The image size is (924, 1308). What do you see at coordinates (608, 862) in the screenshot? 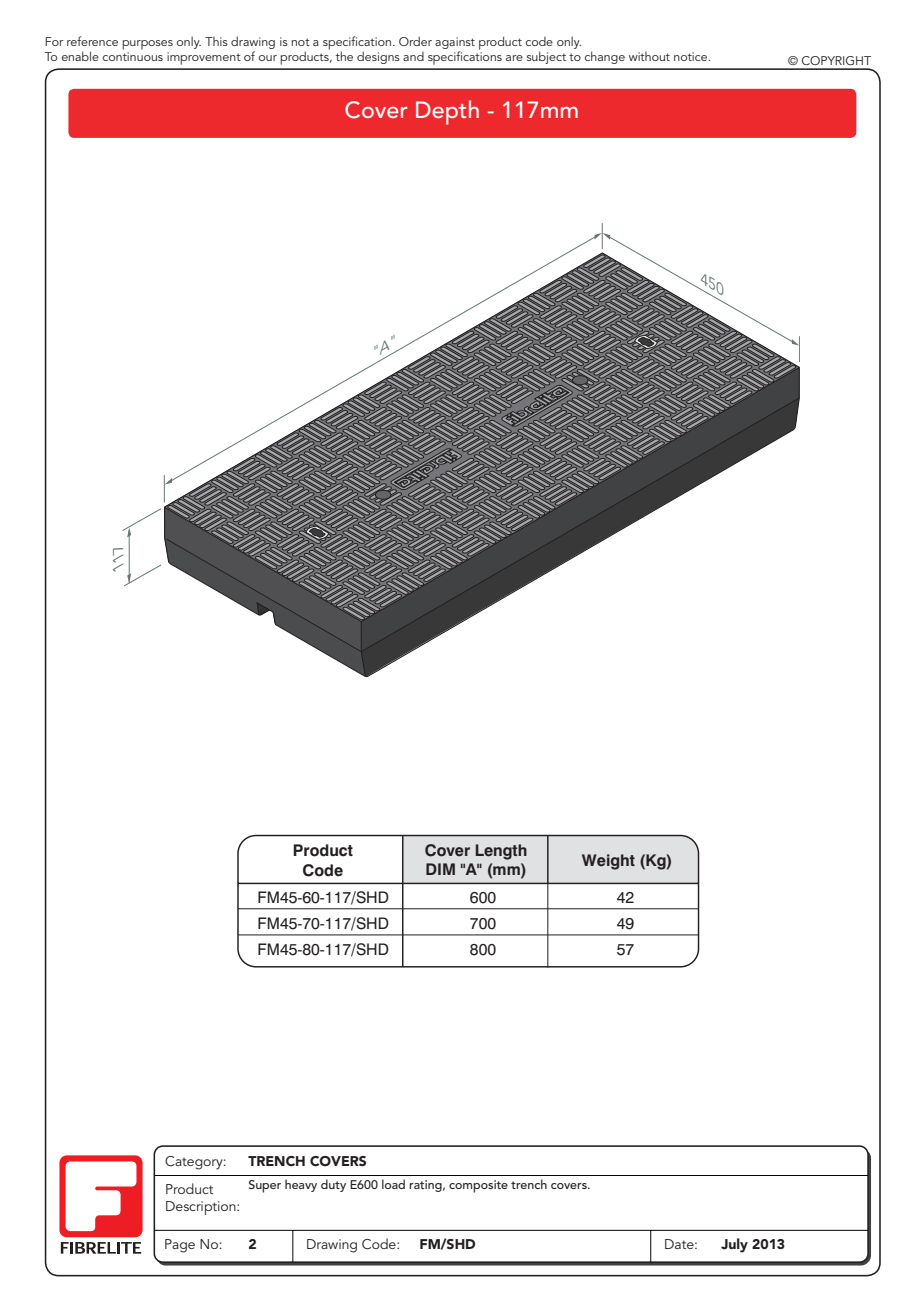
I see `Weight` at bounding box center [608, 862].
